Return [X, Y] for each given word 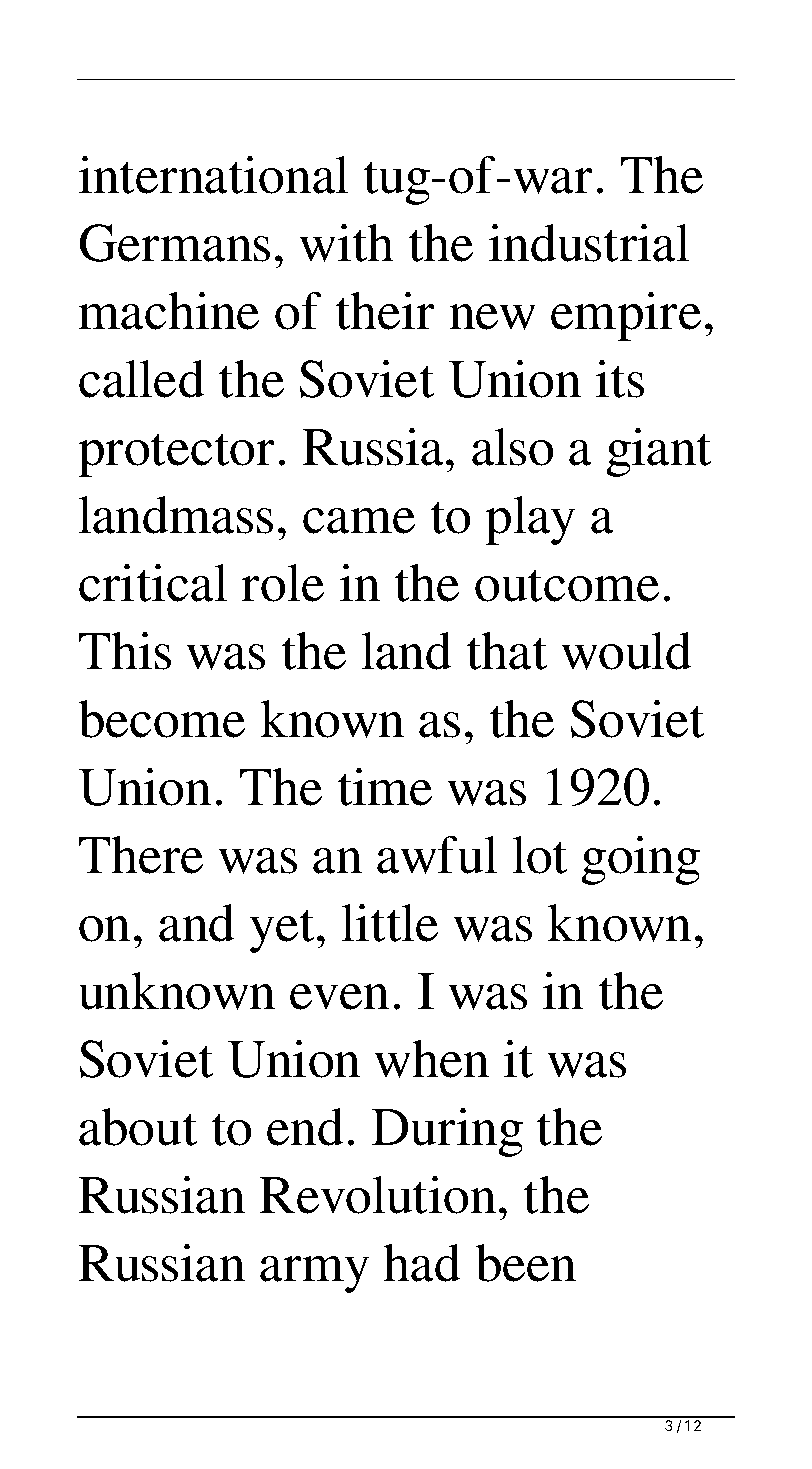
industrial [589, 243]
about [138, 1127]
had [422, 1263]
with [346, 243]
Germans [175, 243]
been [525, 1263]
